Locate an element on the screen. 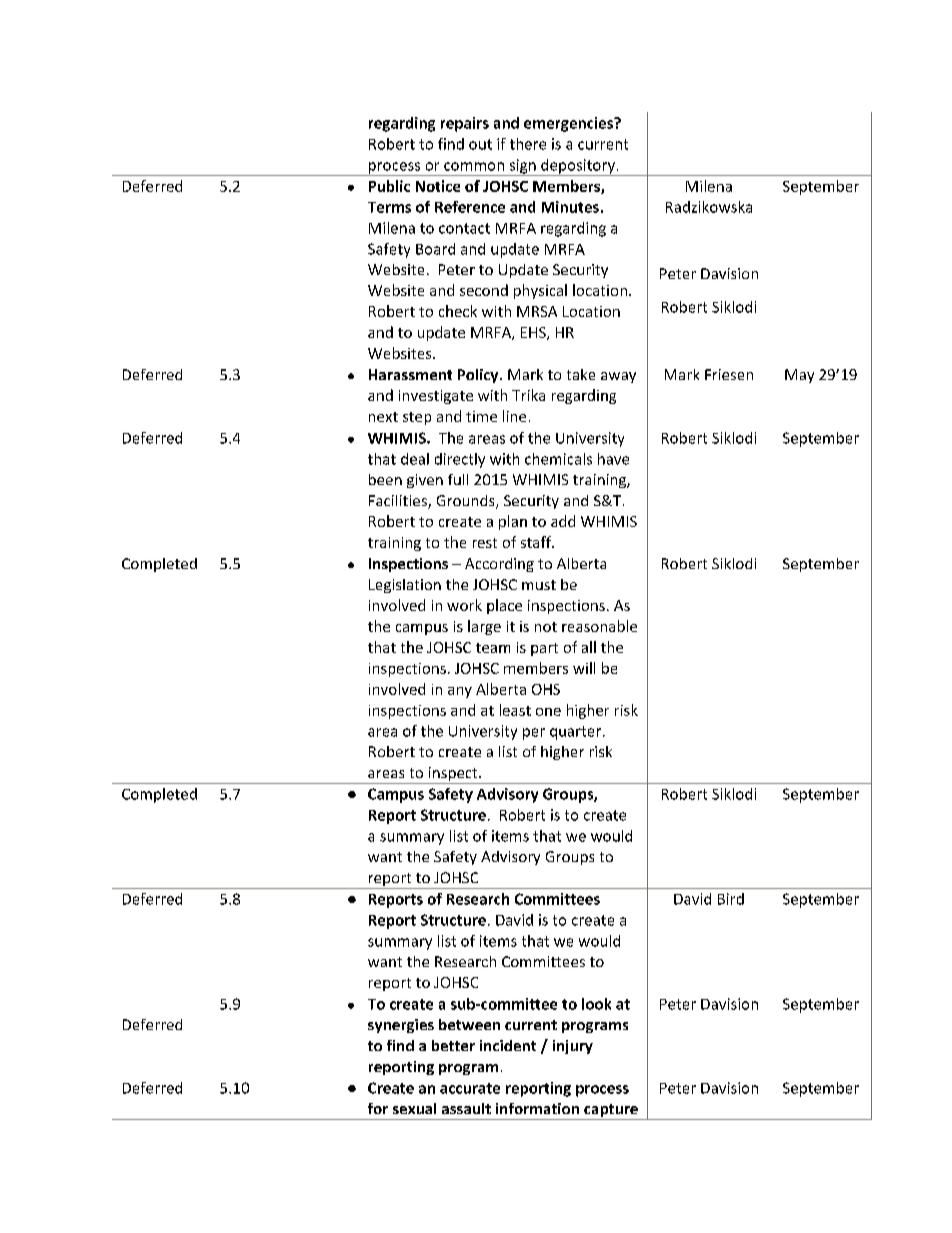 The width and height of the screenshot is (952, 1233). work is located at coordinates (464, 605).
